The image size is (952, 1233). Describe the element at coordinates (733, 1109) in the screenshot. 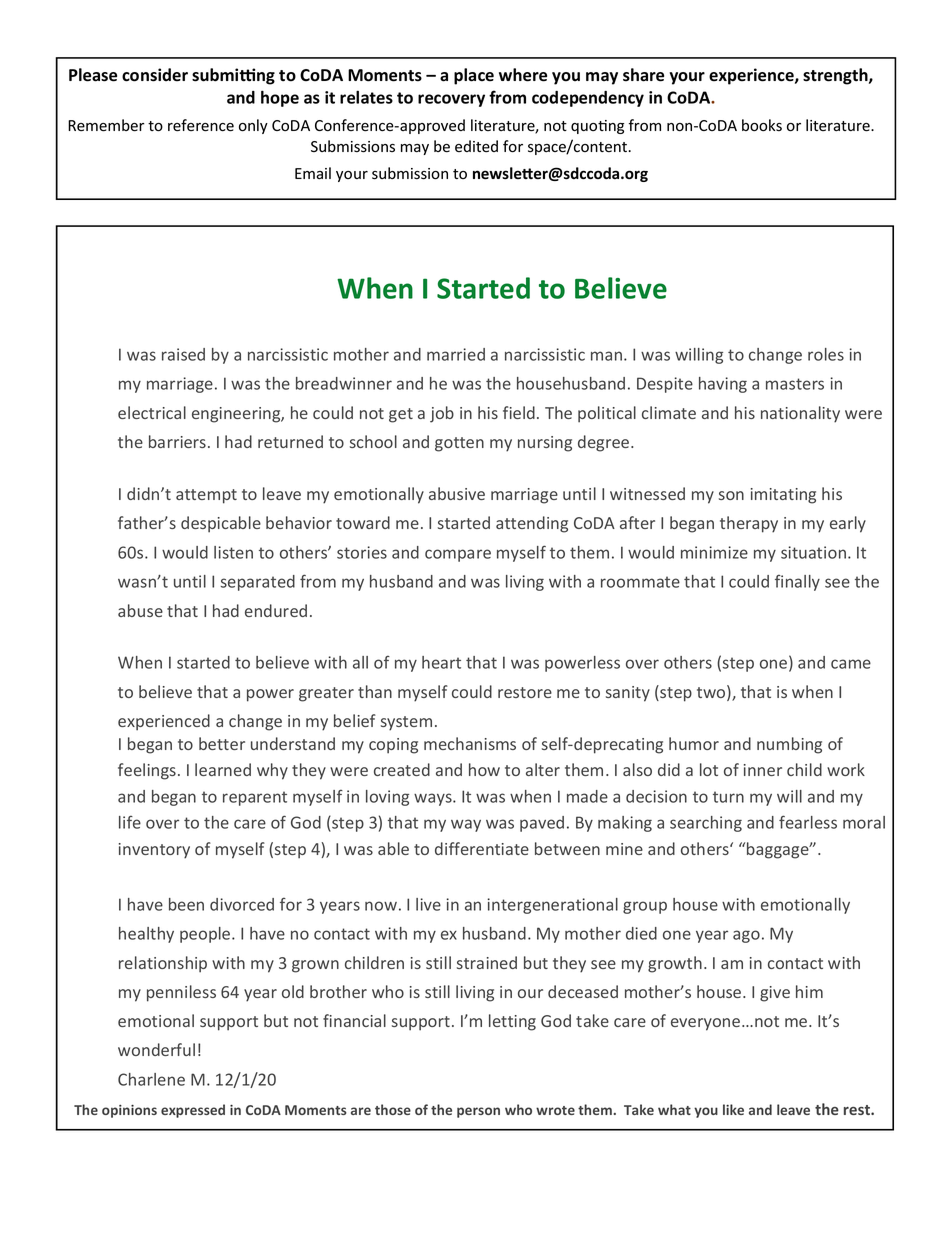

I see `like` at that location.
